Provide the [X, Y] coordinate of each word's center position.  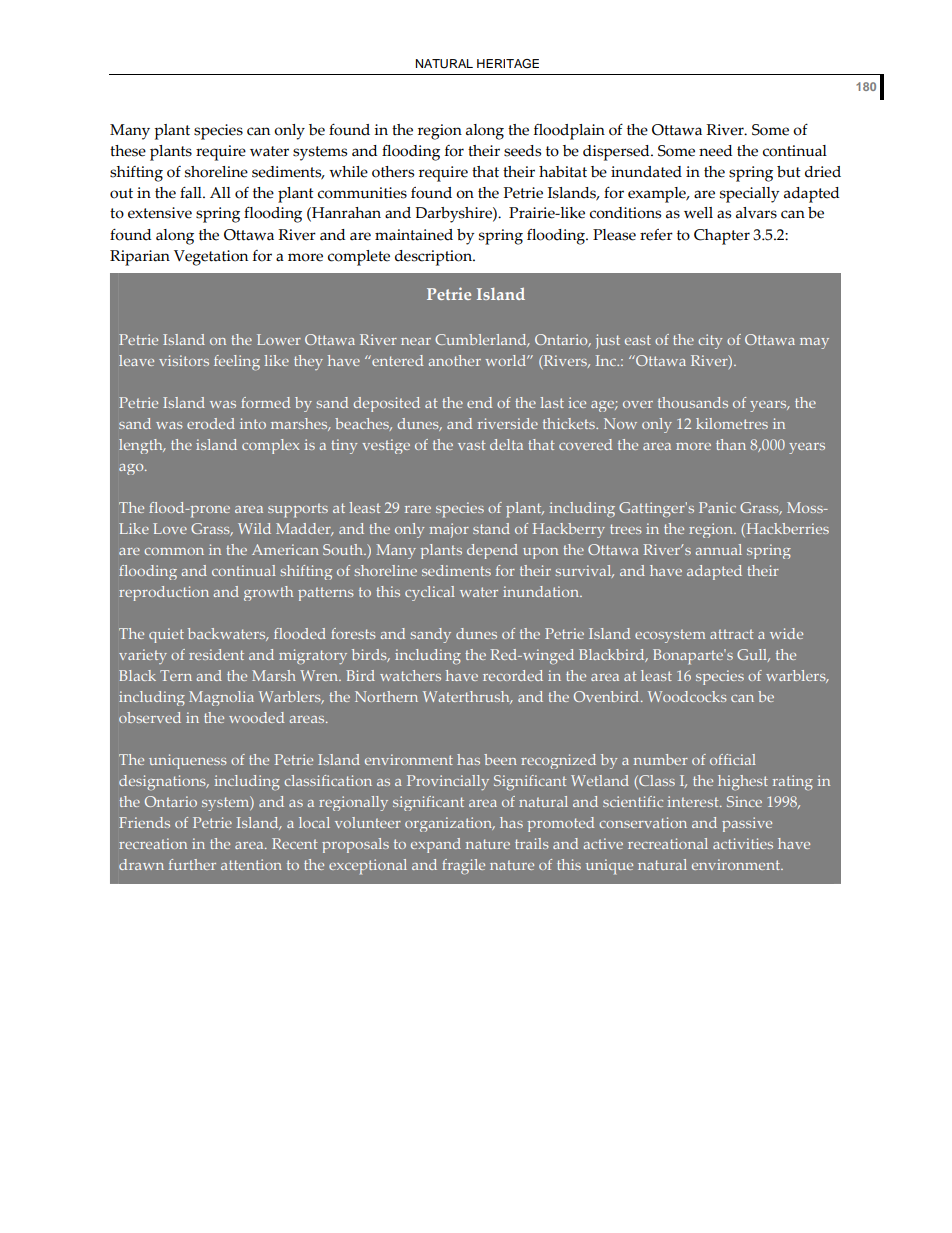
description [434, 258]
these [128, 151]
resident [216, 654]
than [731, 444]
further [192, 864]
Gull [753, 655]
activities [743, 843]
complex [271, 446]
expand [436, 845]
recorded [513, 675]
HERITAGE [508, 64]
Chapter [722, 237]
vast [472, 445]
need [716, 151]
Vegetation [211, 258]
